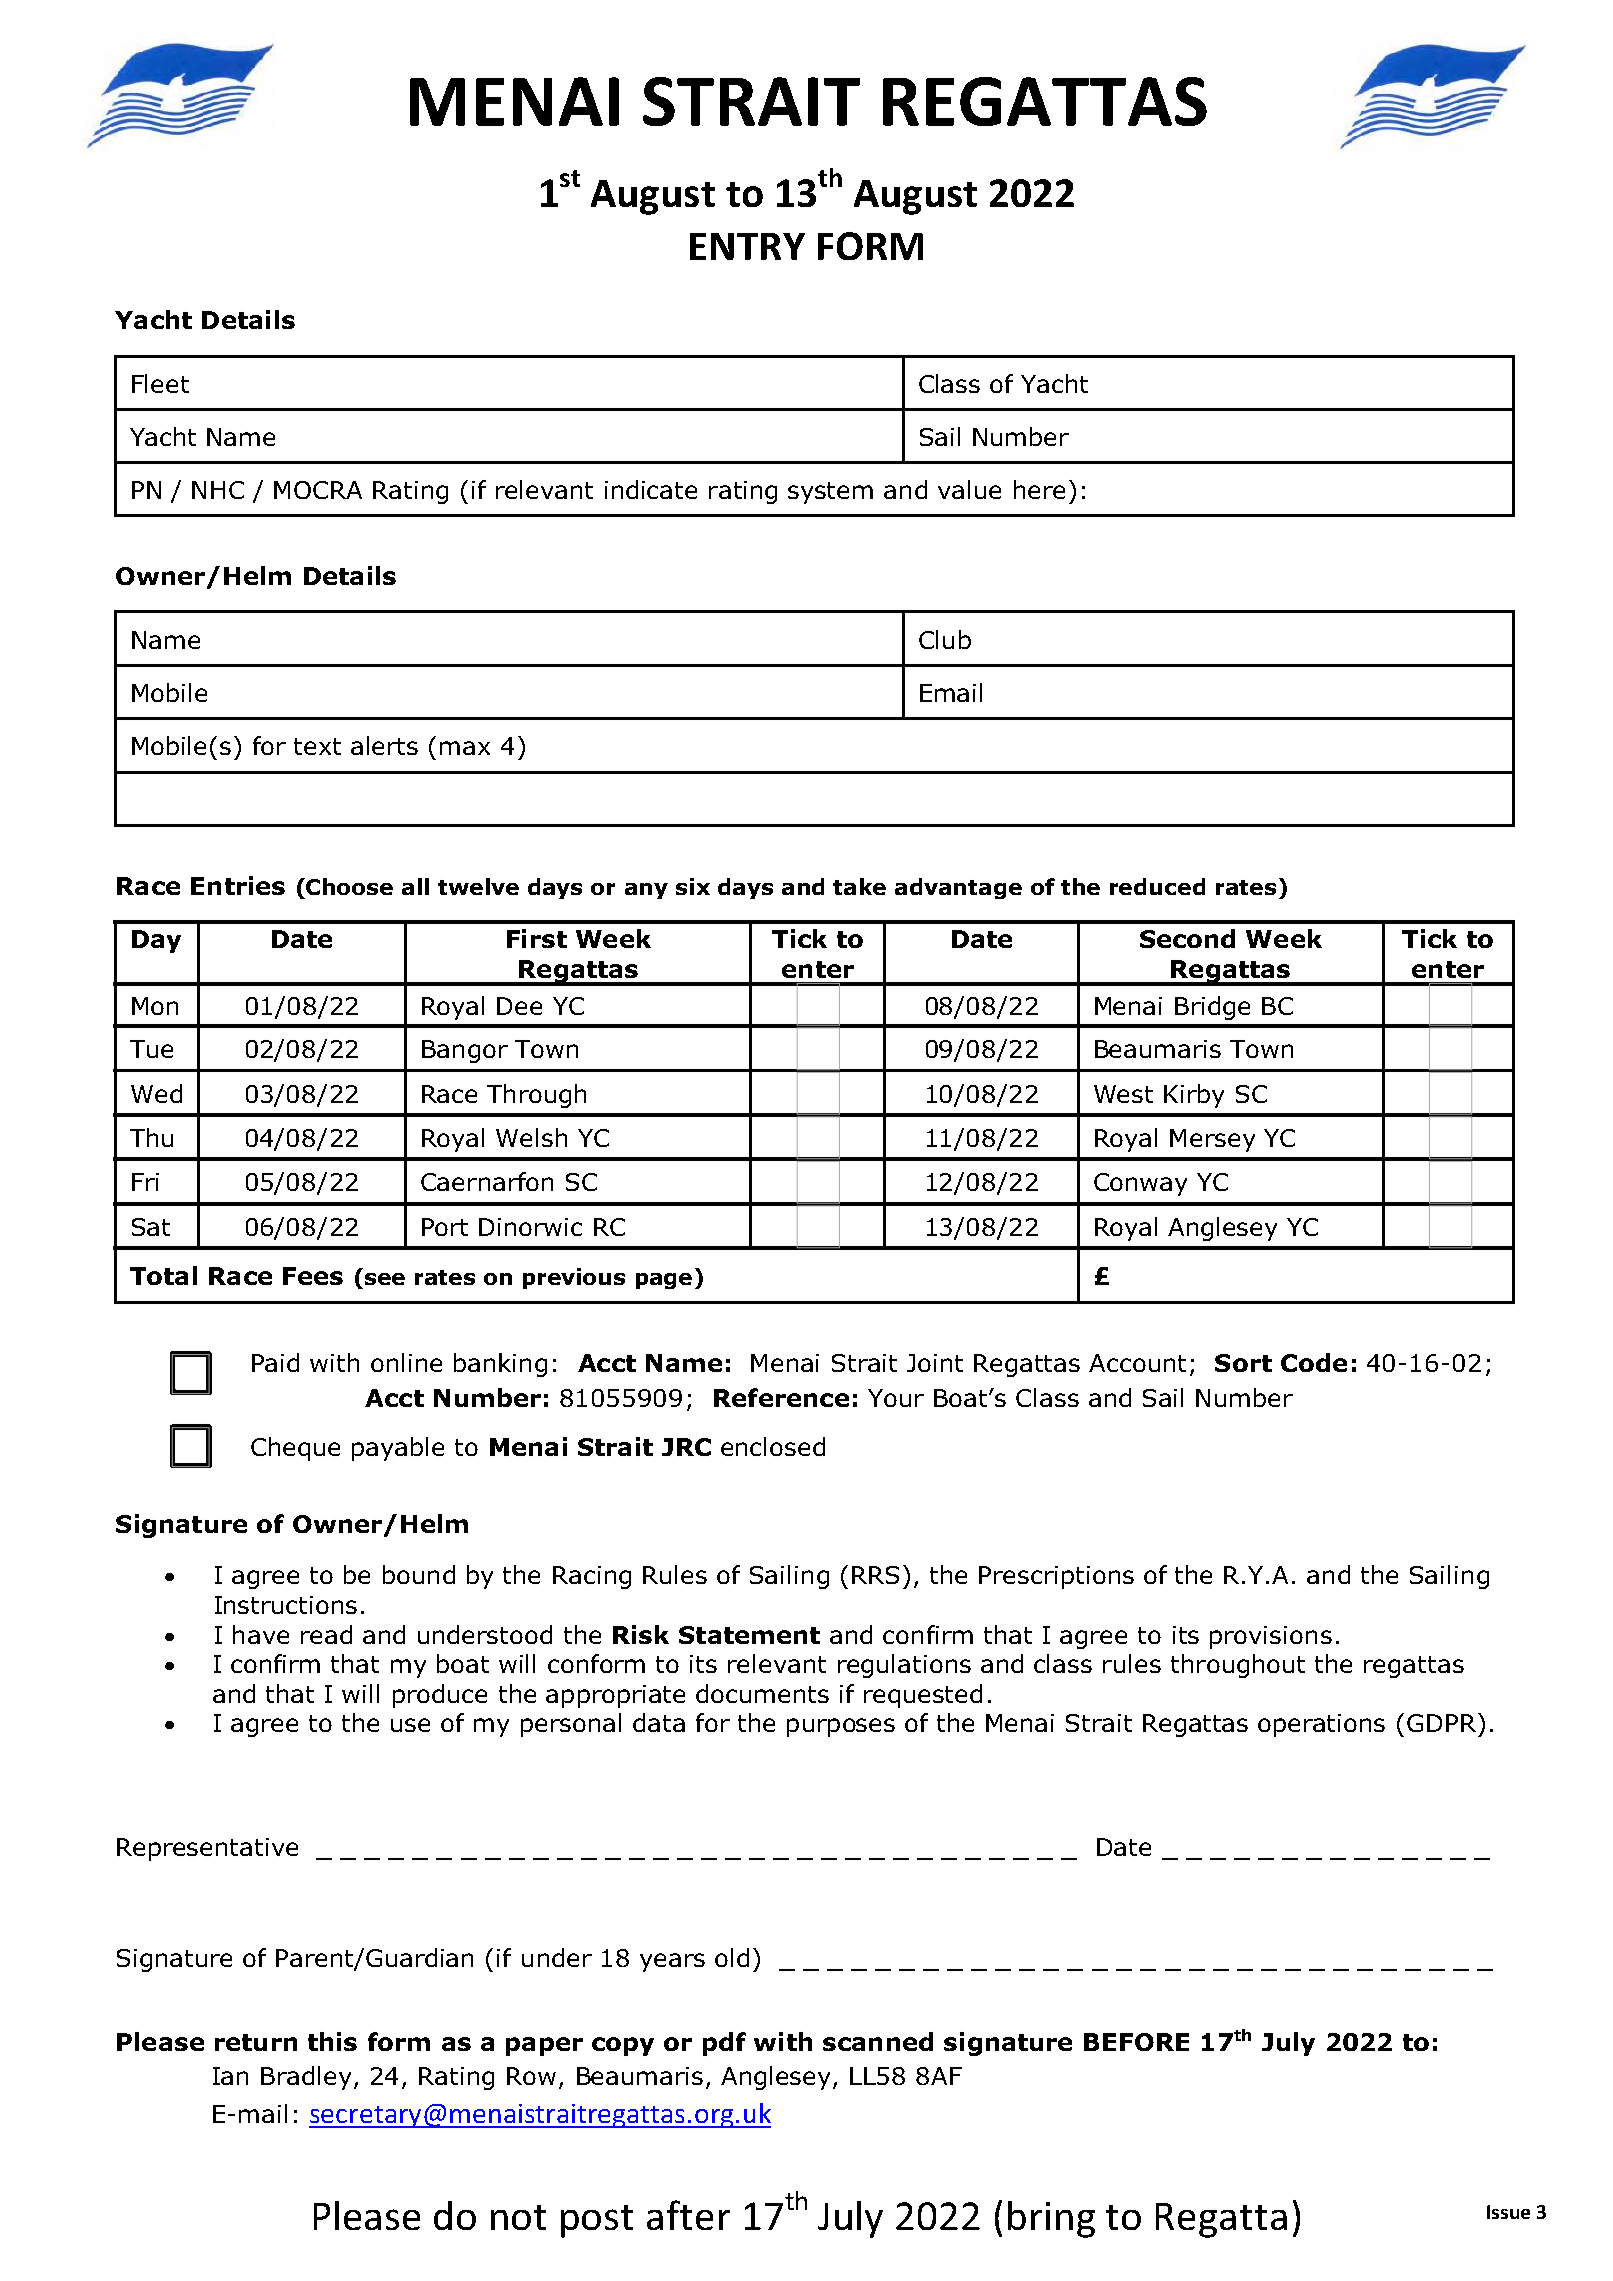 The width and height of the image is (1613, 2281). What do you see at coordinates (875, 1575) in the image?
I see `RRS` at bounding box center [875, 1575].
